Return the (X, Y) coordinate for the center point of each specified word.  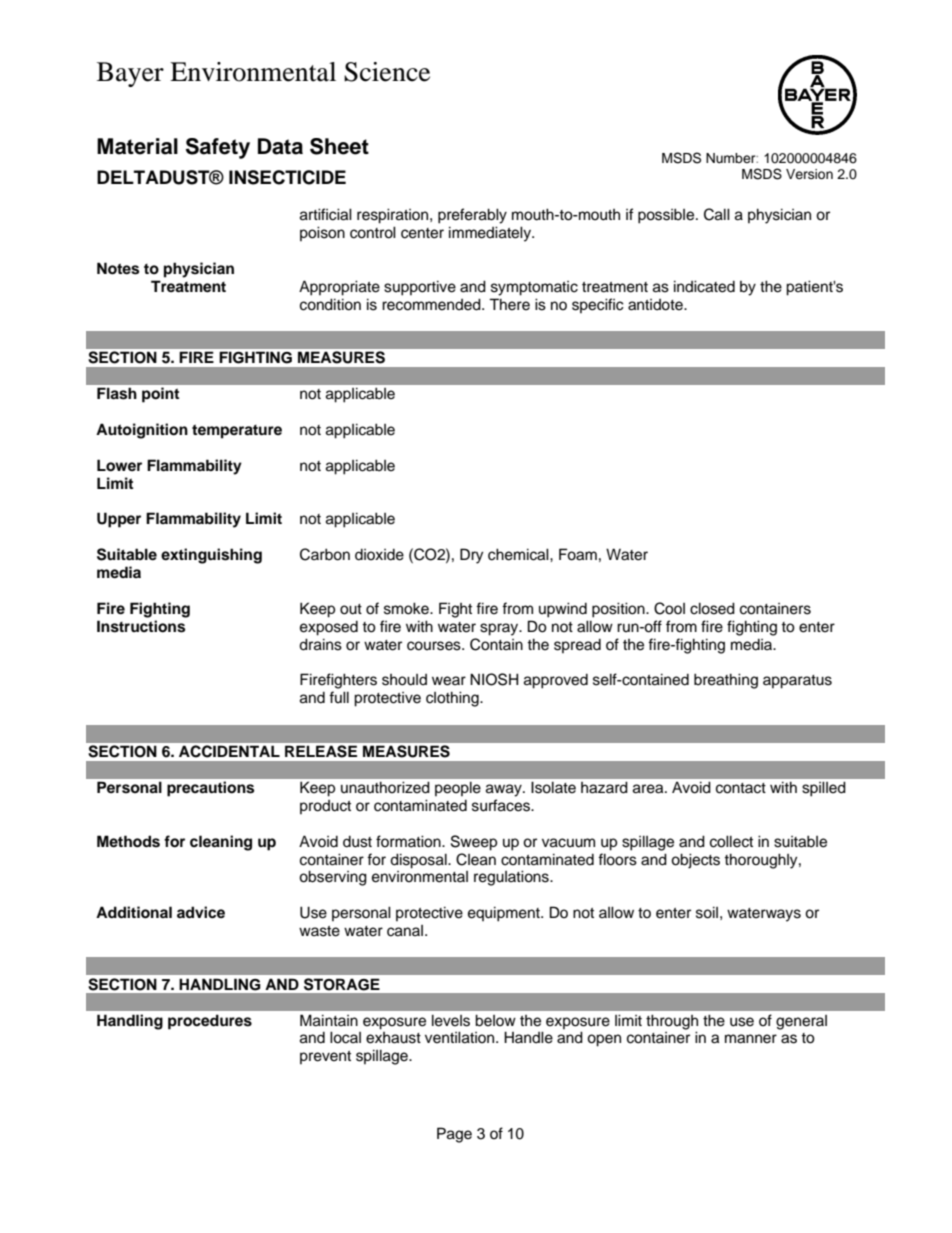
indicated (704, 286)
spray (500, 629)
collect (731, 841)
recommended (432, 304)
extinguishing (211, 556)
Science (387, 72)
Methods (128, 841)
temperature (237, 431)
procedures (210, 1022)
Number (732, 158)
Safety (218, 148)
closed (712, 608)
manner (751, 1039)
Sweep (474, 843)
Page (454, 1135)
